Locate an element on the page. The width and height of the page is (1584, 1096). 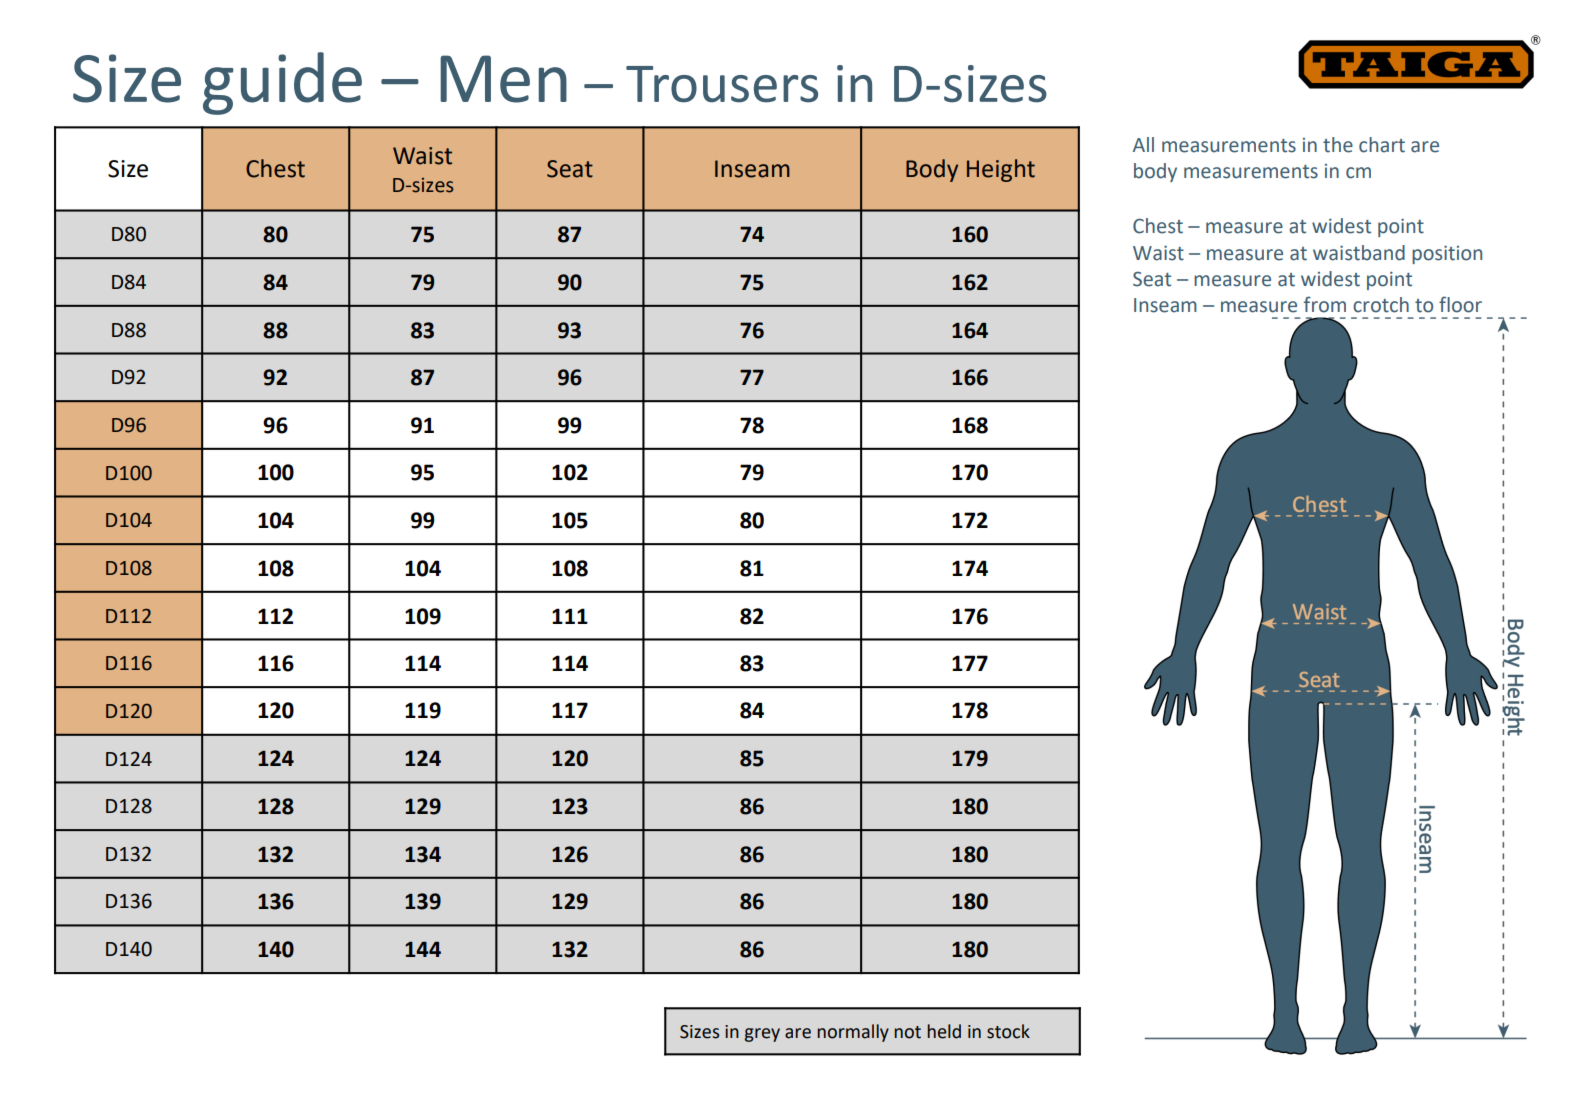
crotch is located at coordinates (1381, 305).
